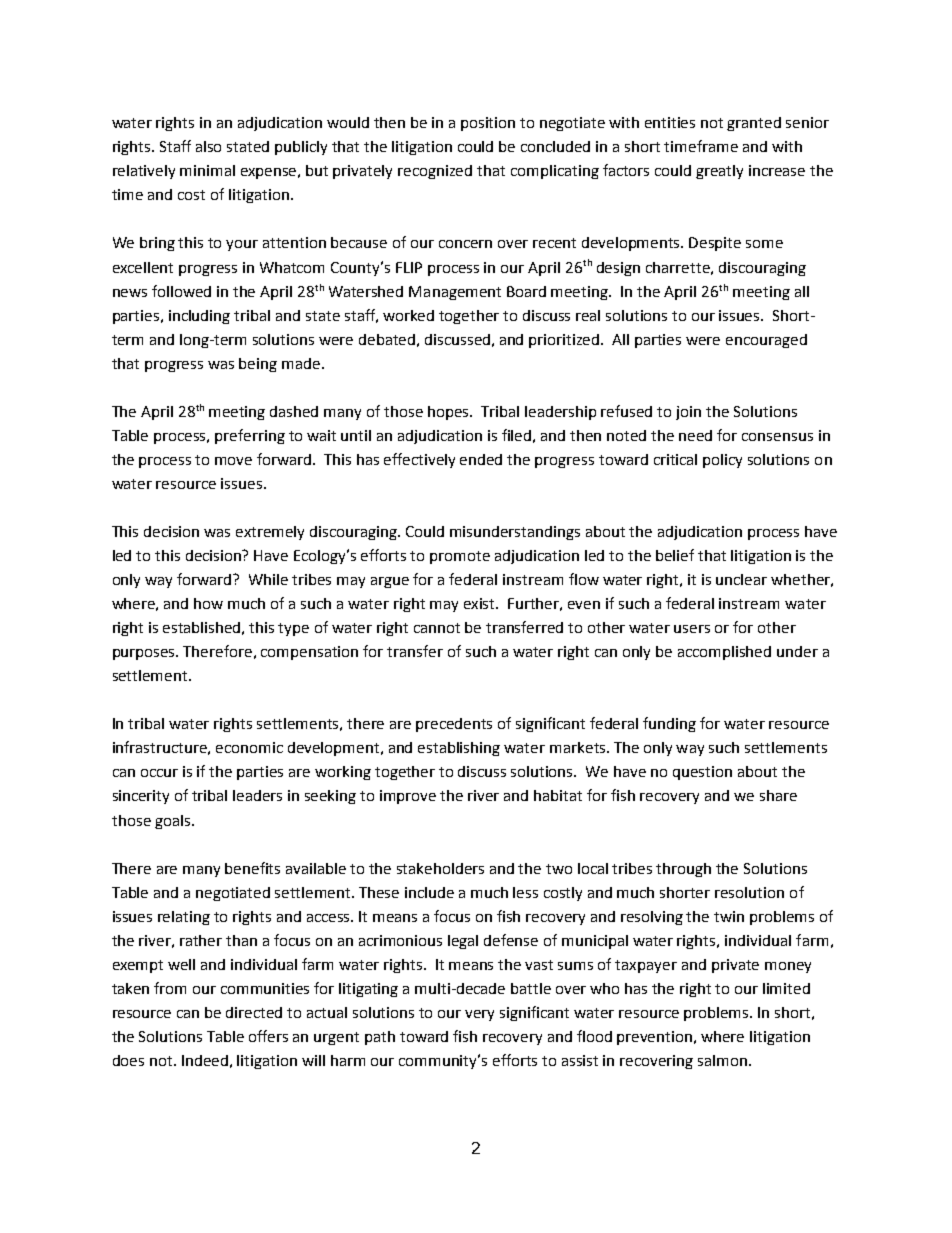 The height and width of the screenshot is (1233, 952). Describe the element at coordinates (208, 603) in the screenshot. I see `how` at that location.
